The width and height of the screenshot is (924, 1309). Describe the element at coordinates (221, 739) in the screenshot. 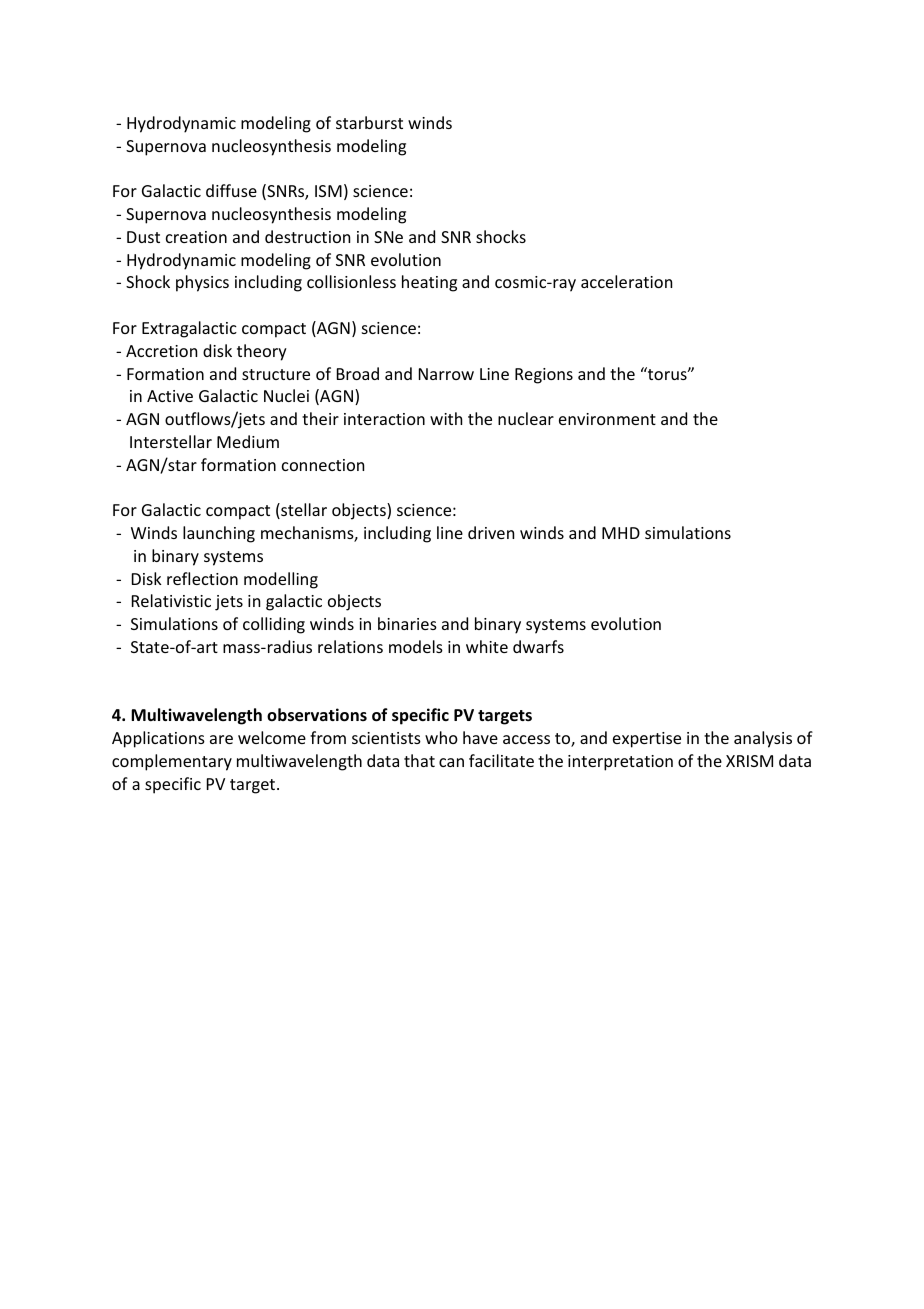

I see `are` at that location.
